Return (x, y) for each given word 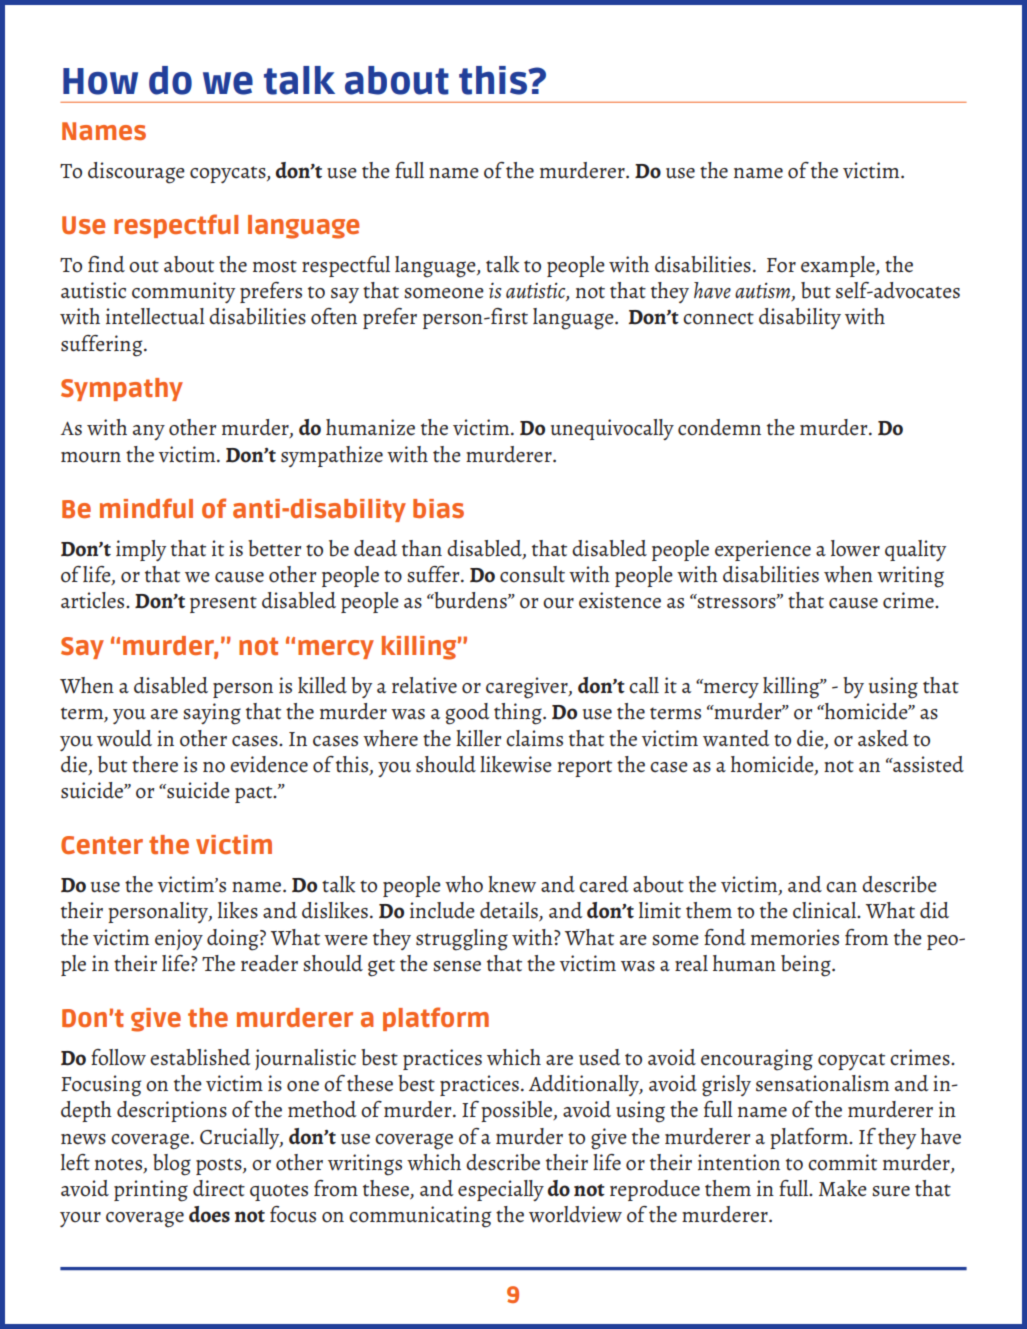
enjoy (179, 939)
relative (424, 685)
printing (151, 1191)
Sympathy (122, 389)
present (223, 604)
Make (843, 1188)
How (100, 81)
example (839, 266)
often (334, 316)
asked (883, 738)
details (510, 911)
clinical (826, 910)
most (275, 266)
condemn (719, 427)
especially (501, 1190)
